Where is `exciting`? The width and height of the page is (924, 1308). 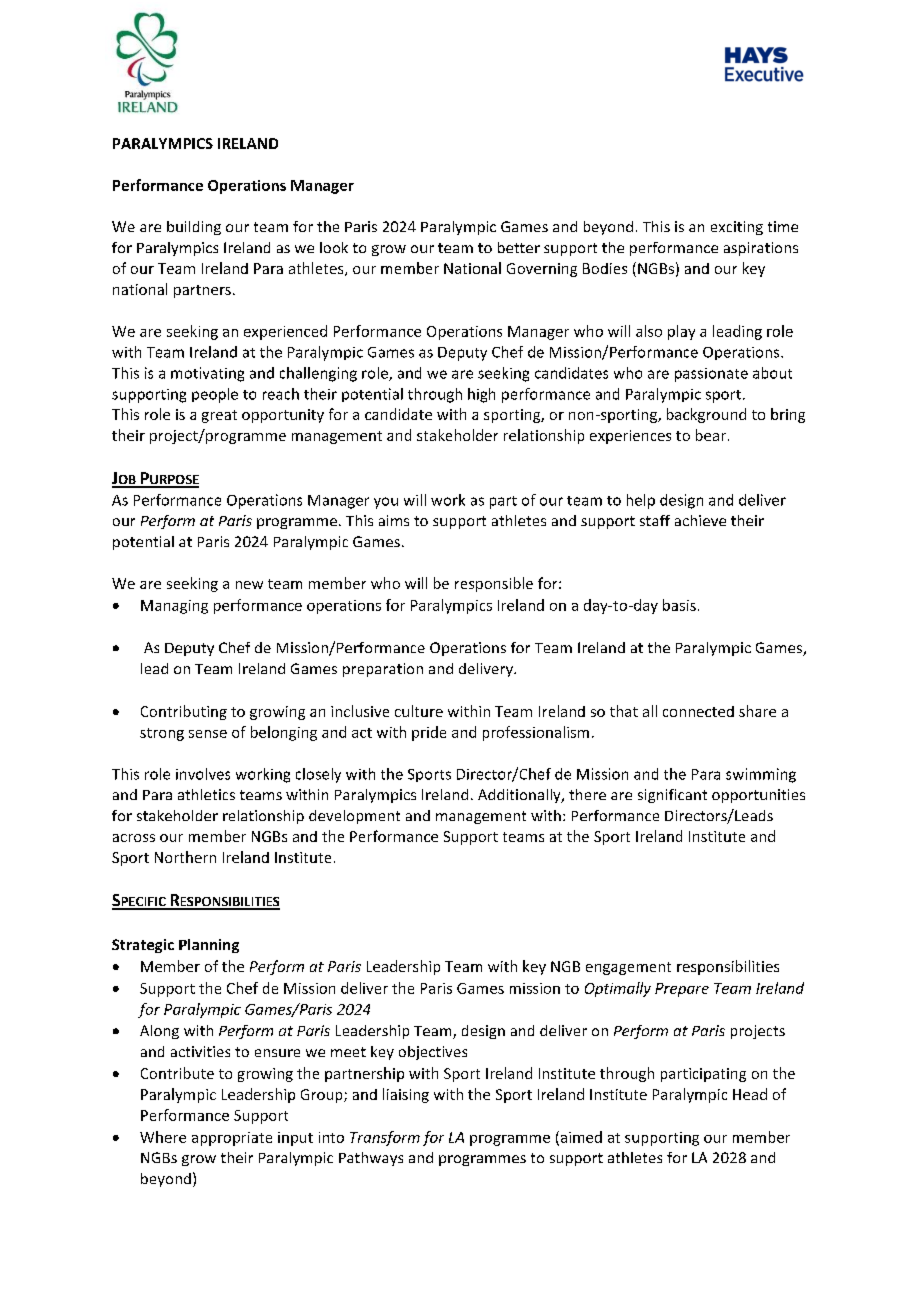 exciting is located at coordinates (737, 228).
